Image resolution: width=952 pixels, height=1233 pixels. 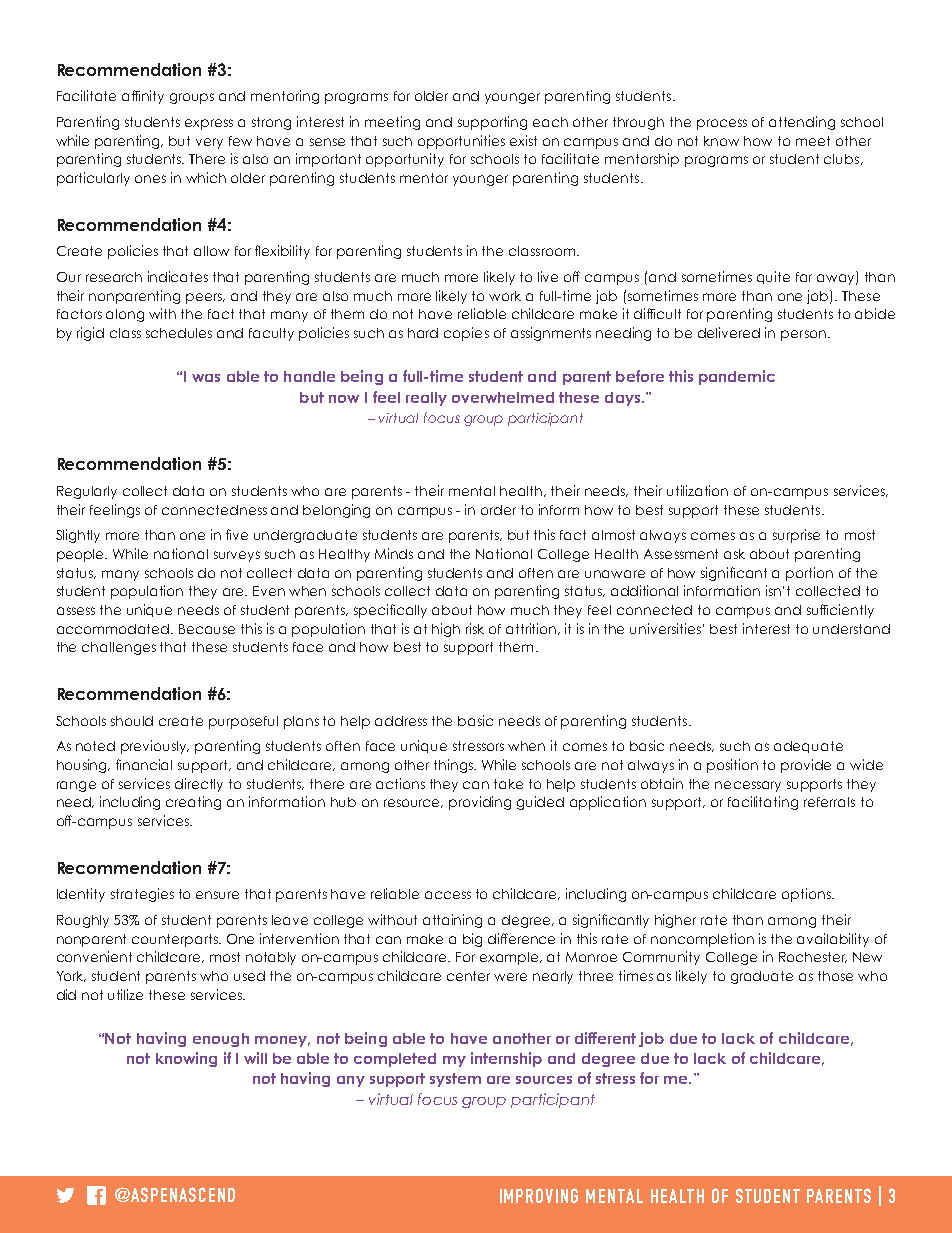 What do you see at coordinates (461, 142) in the image?
I see `opportunities` at bounding box center [461, 142].
